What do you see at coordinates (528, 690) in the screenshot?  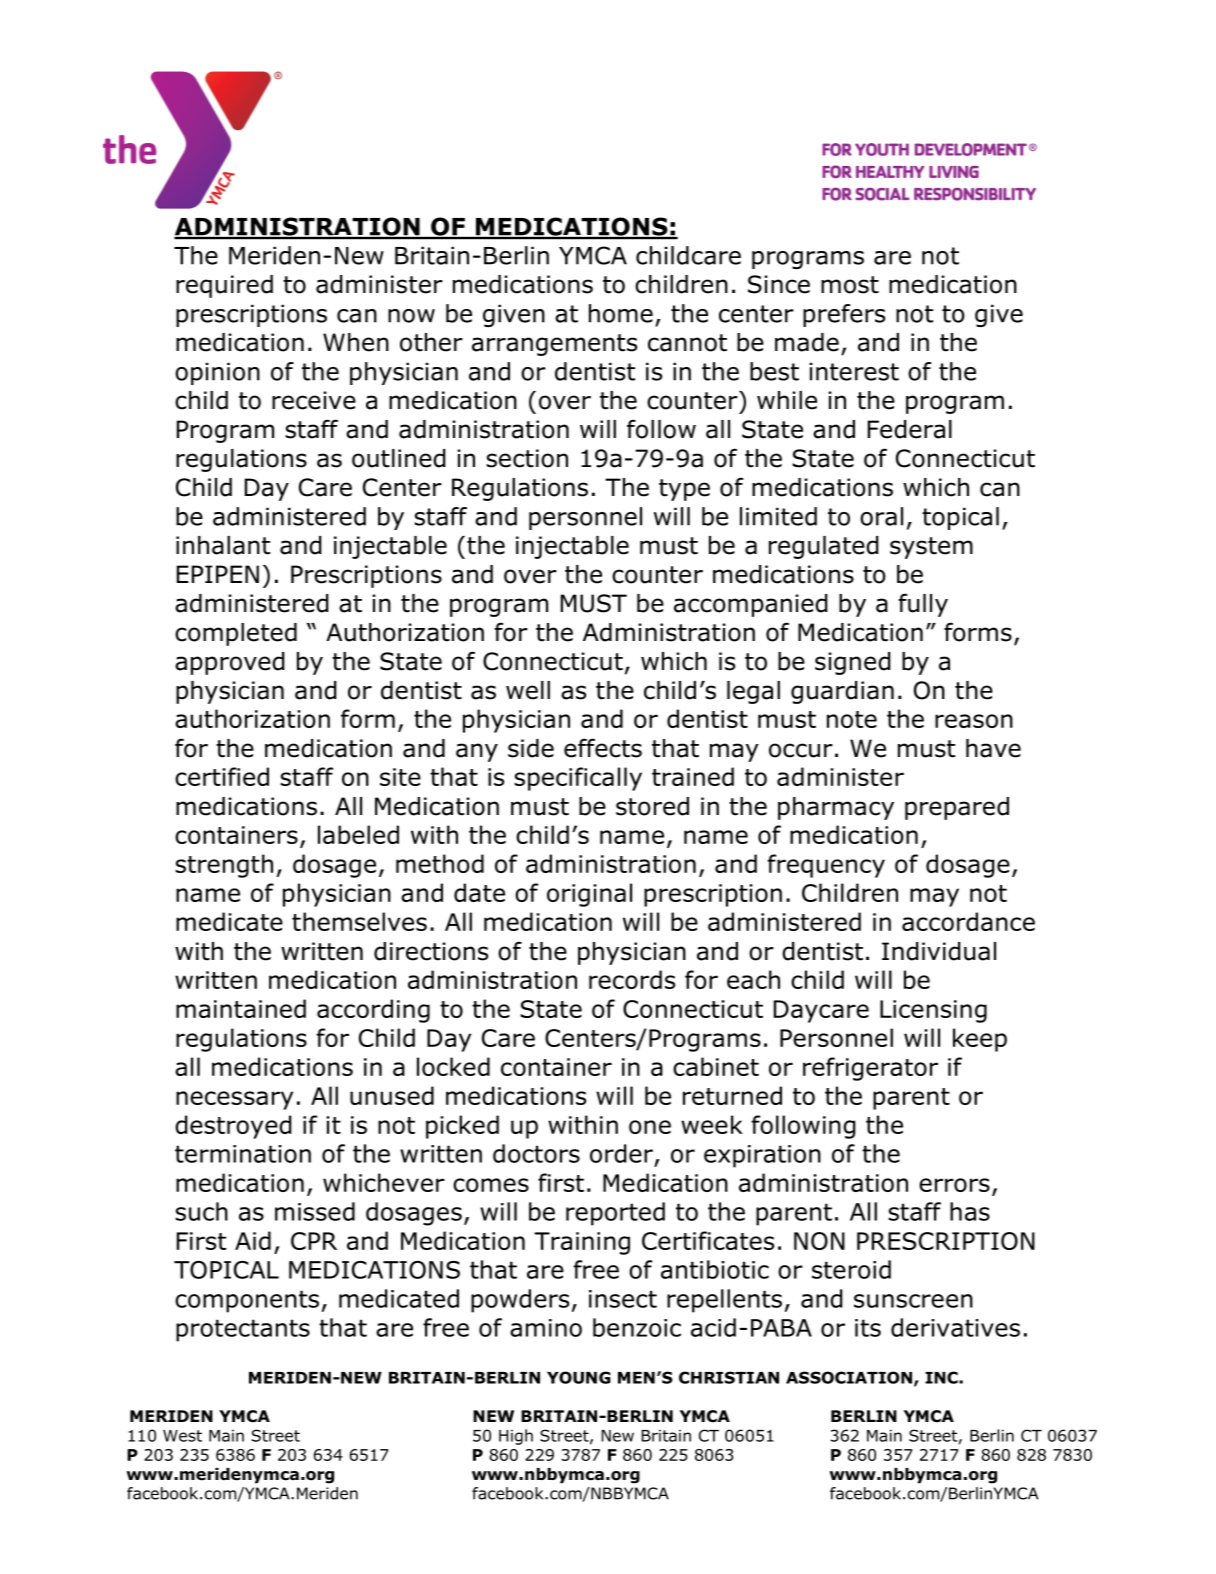 I see `well` at bounding box center [528, 690].
